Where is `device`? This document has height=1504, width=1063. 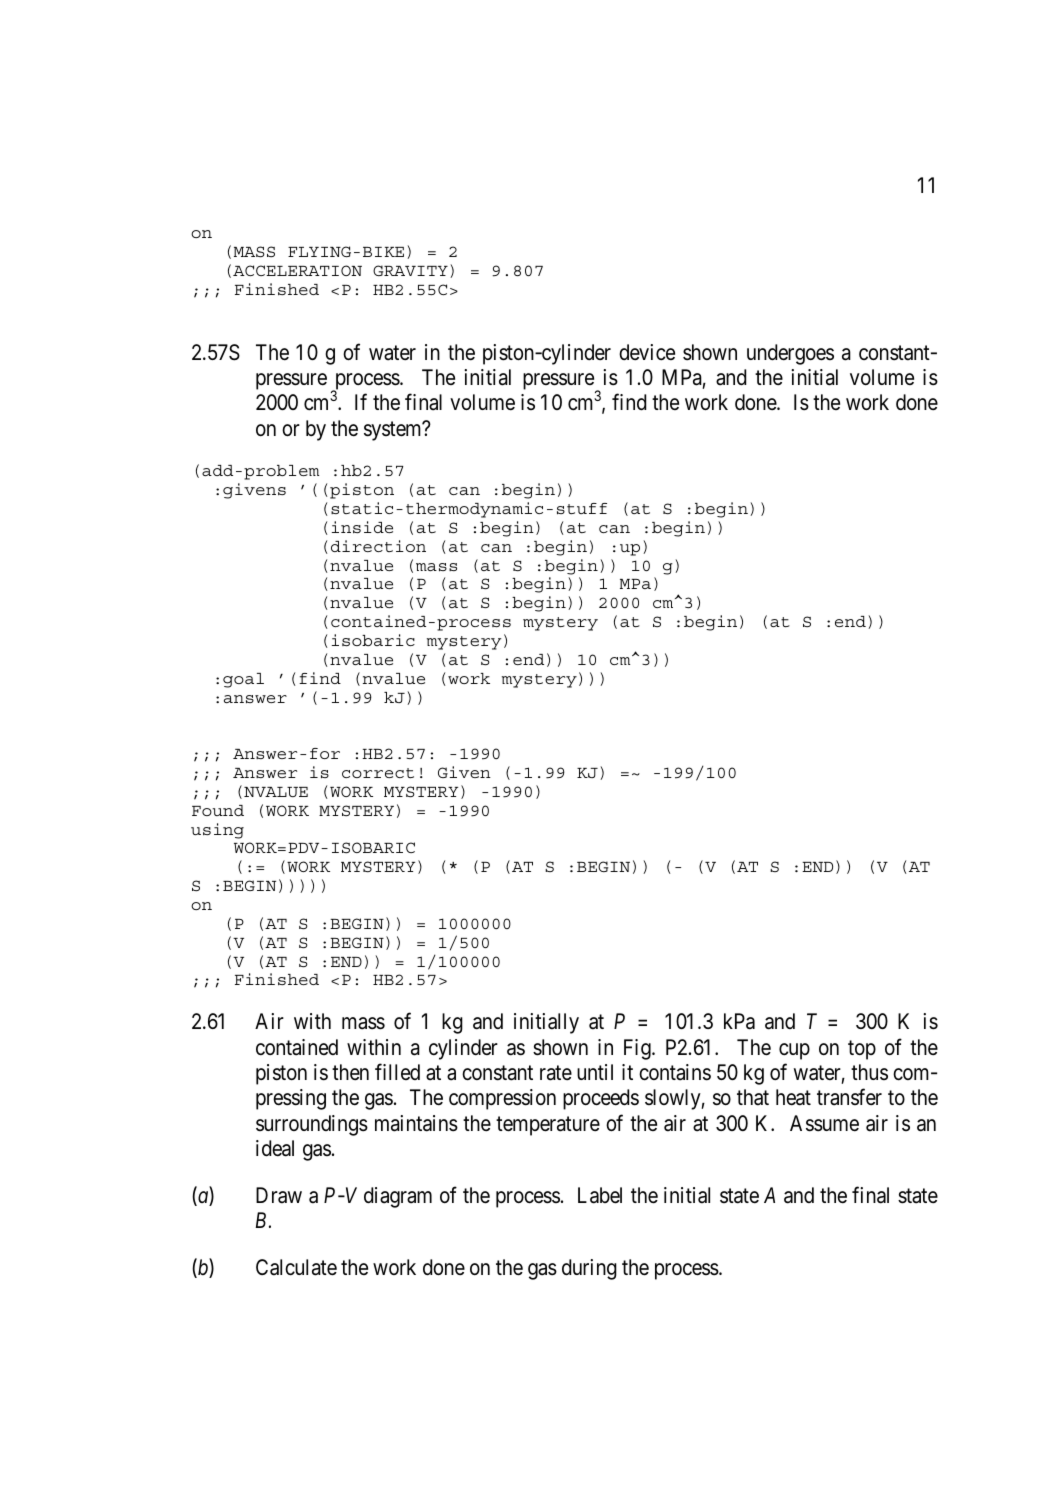 device is located at coordinates (647, 352).
